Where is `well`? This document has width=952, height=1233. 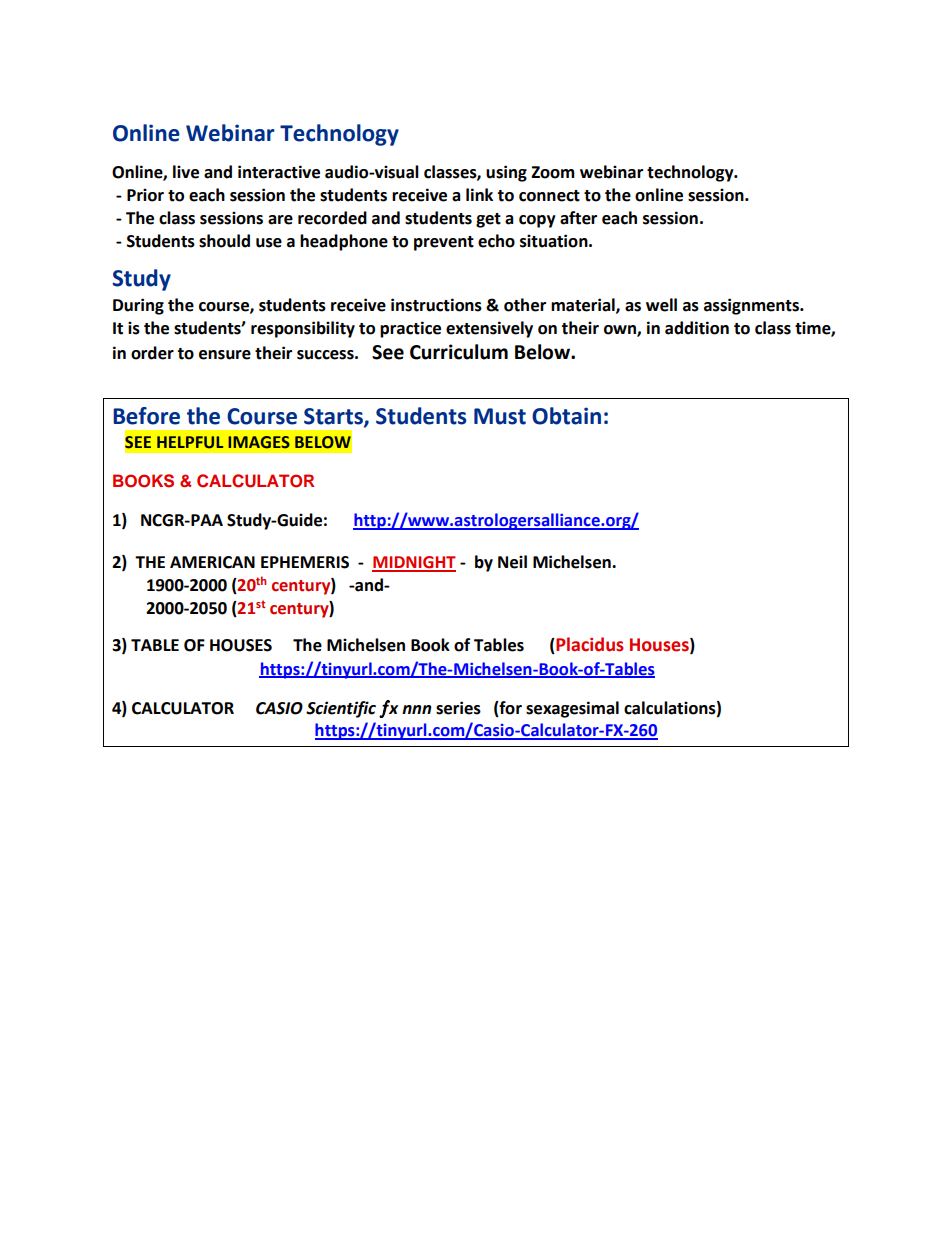 well is located at coordinates (661, 305).
